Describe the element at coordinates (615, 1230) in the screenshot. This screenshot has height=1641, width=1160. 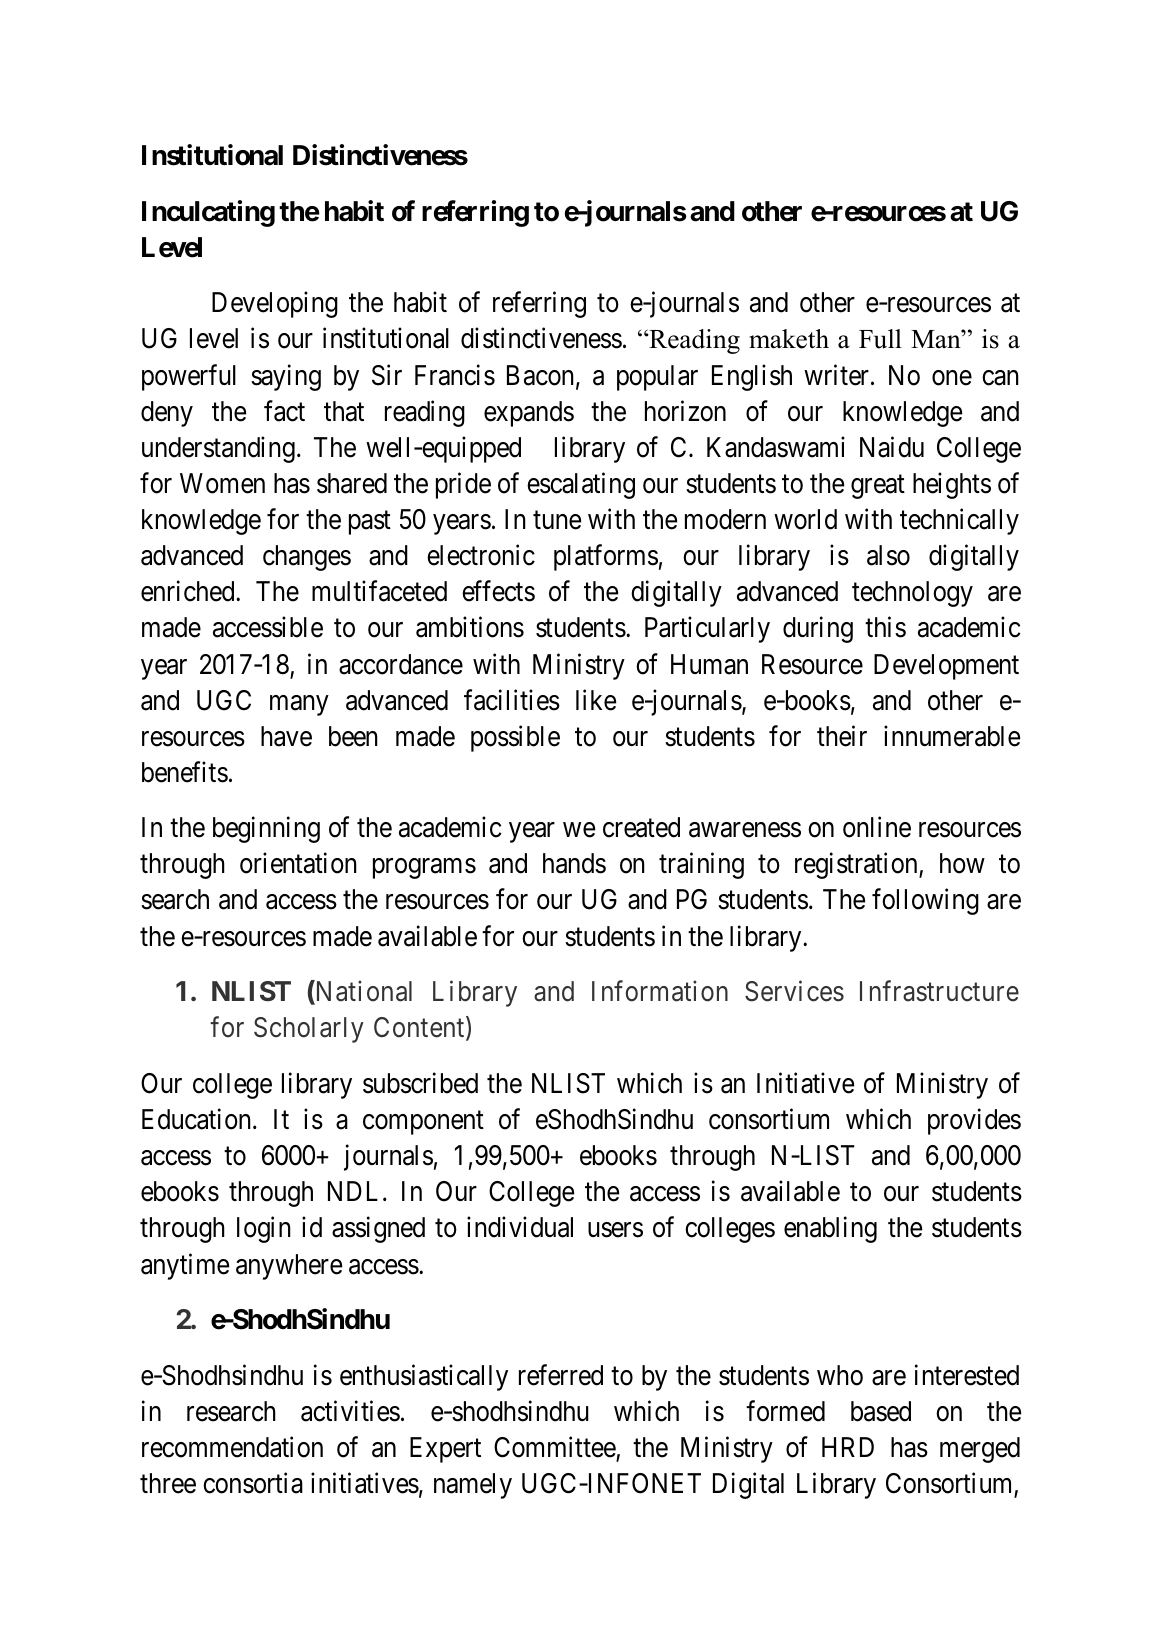
I see `users` at that location.
